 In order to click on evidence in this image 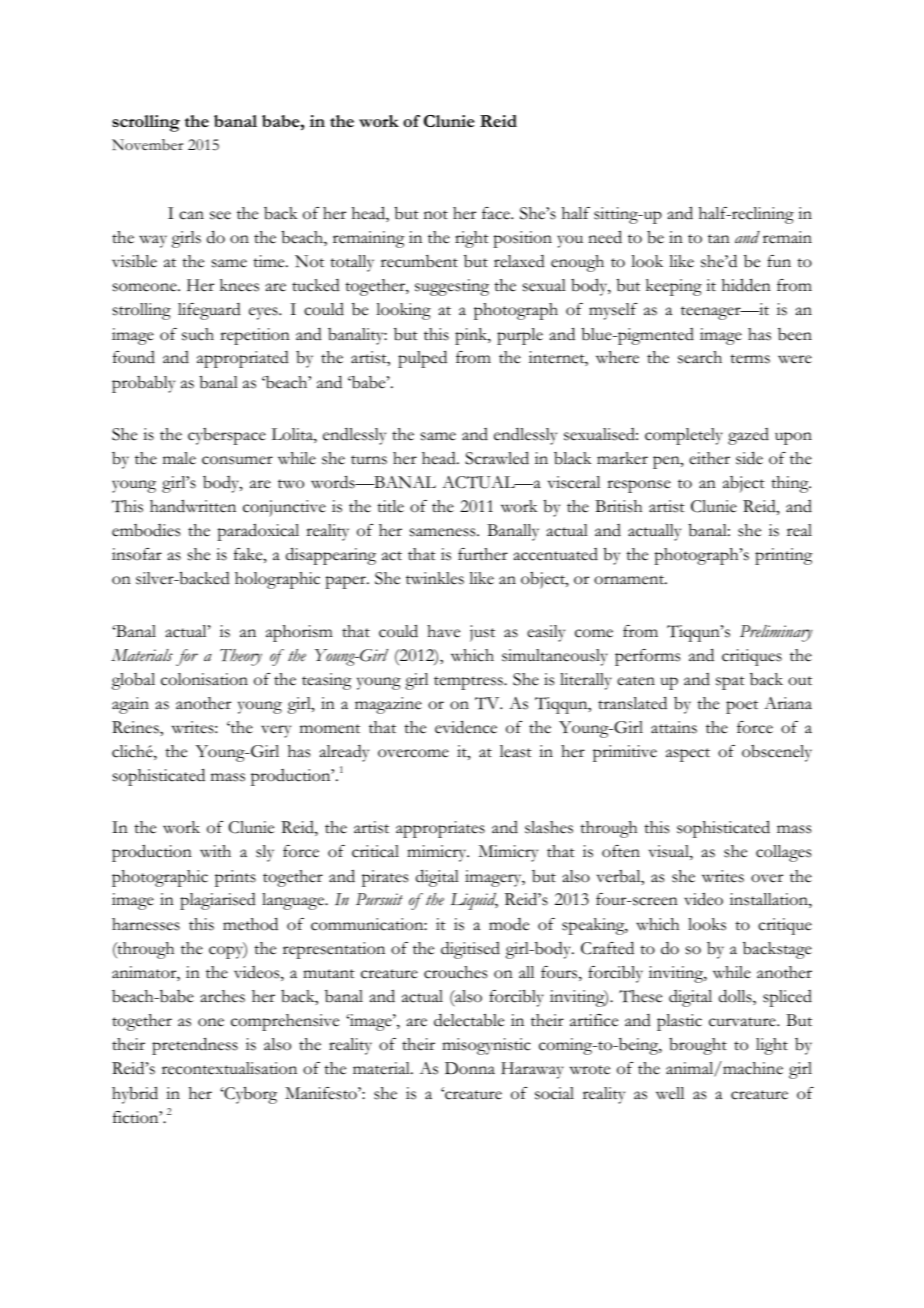, I will do `click(466, 727)`.
